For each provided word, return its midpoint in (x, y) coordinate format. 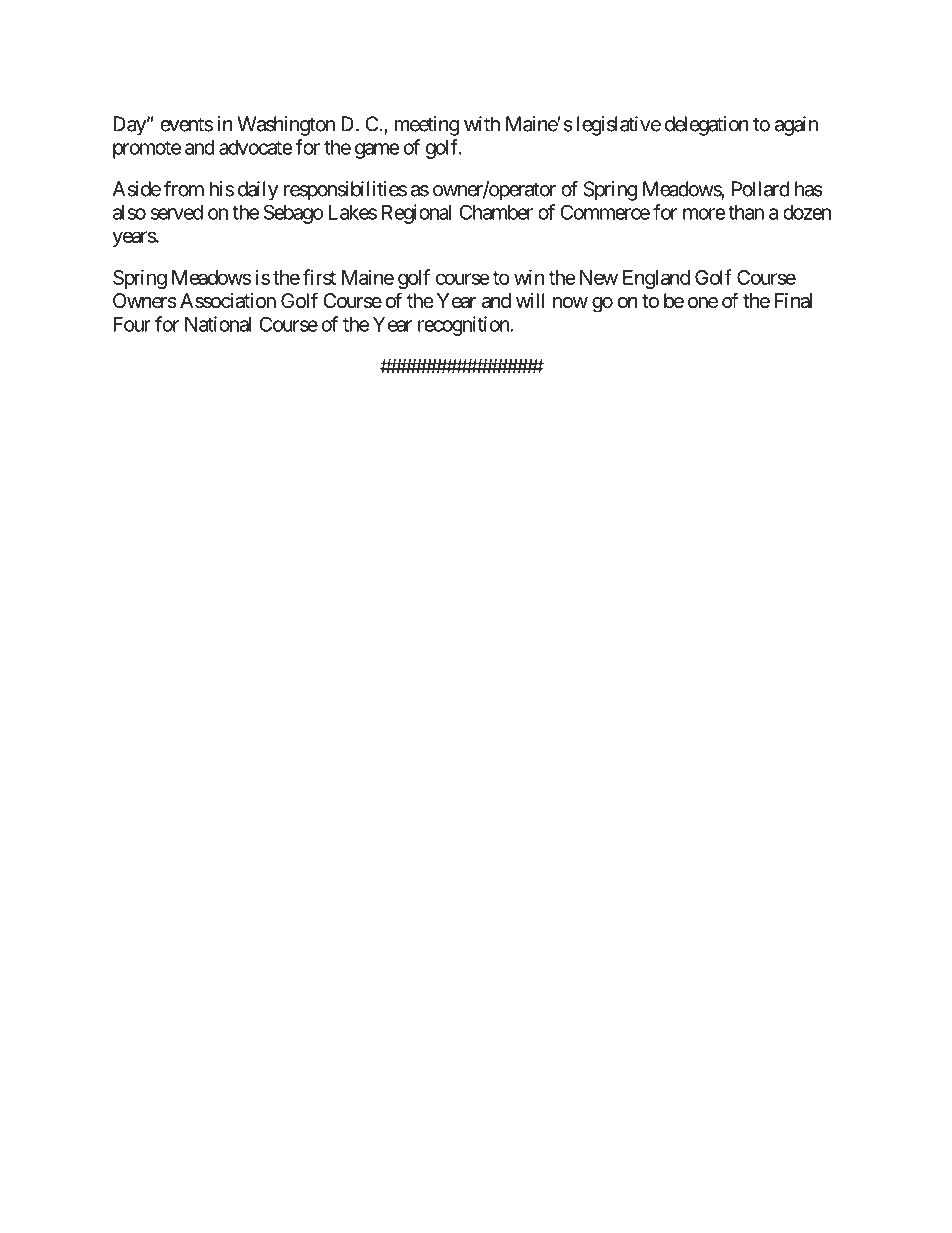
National (218, 324)
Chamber (496, 212)
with (482, 124)
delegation (707, 126)
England (656, 279)
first (319, 277)
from (184, 189)
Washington (286, 126)
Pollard (761, 189)
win (529, 277)
